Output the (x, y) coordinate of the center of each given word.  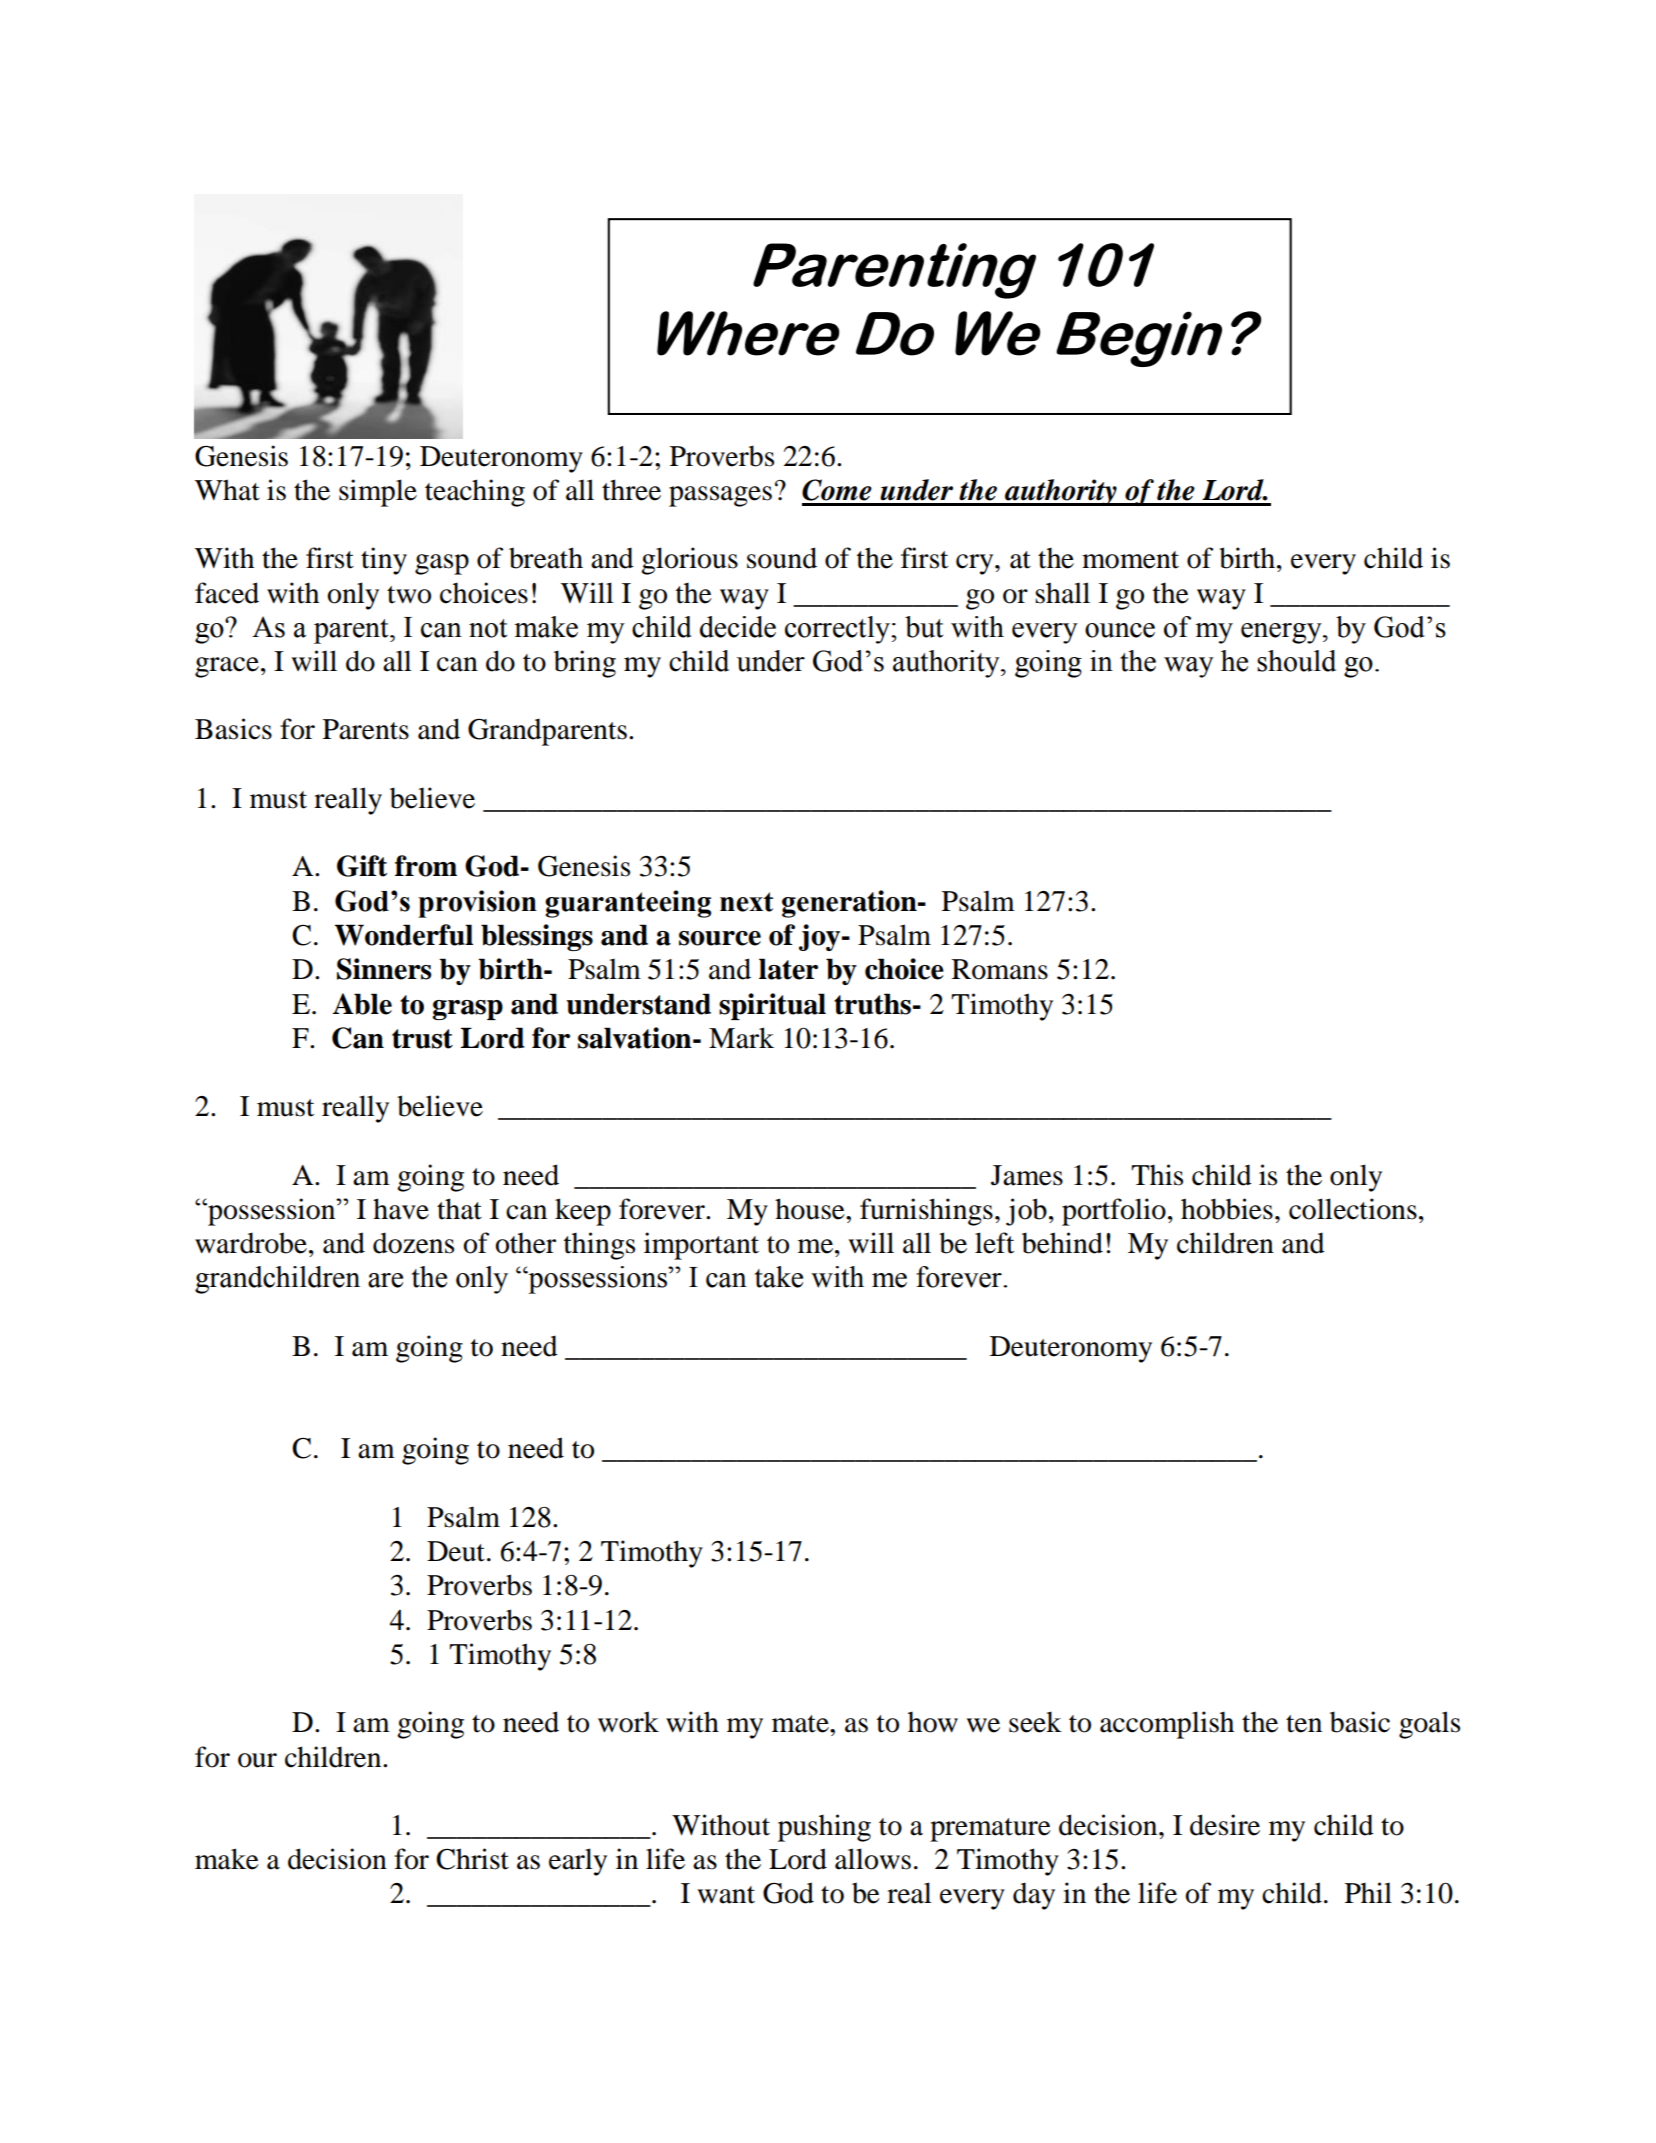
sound (782, 558)
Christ (472, 1859)
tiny (384, 561)
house (811, 1209)
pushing (824, 1828)
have (401, 1209)
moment (1130, 560)
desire (1225, 1825)
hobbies (1227, 1209)
